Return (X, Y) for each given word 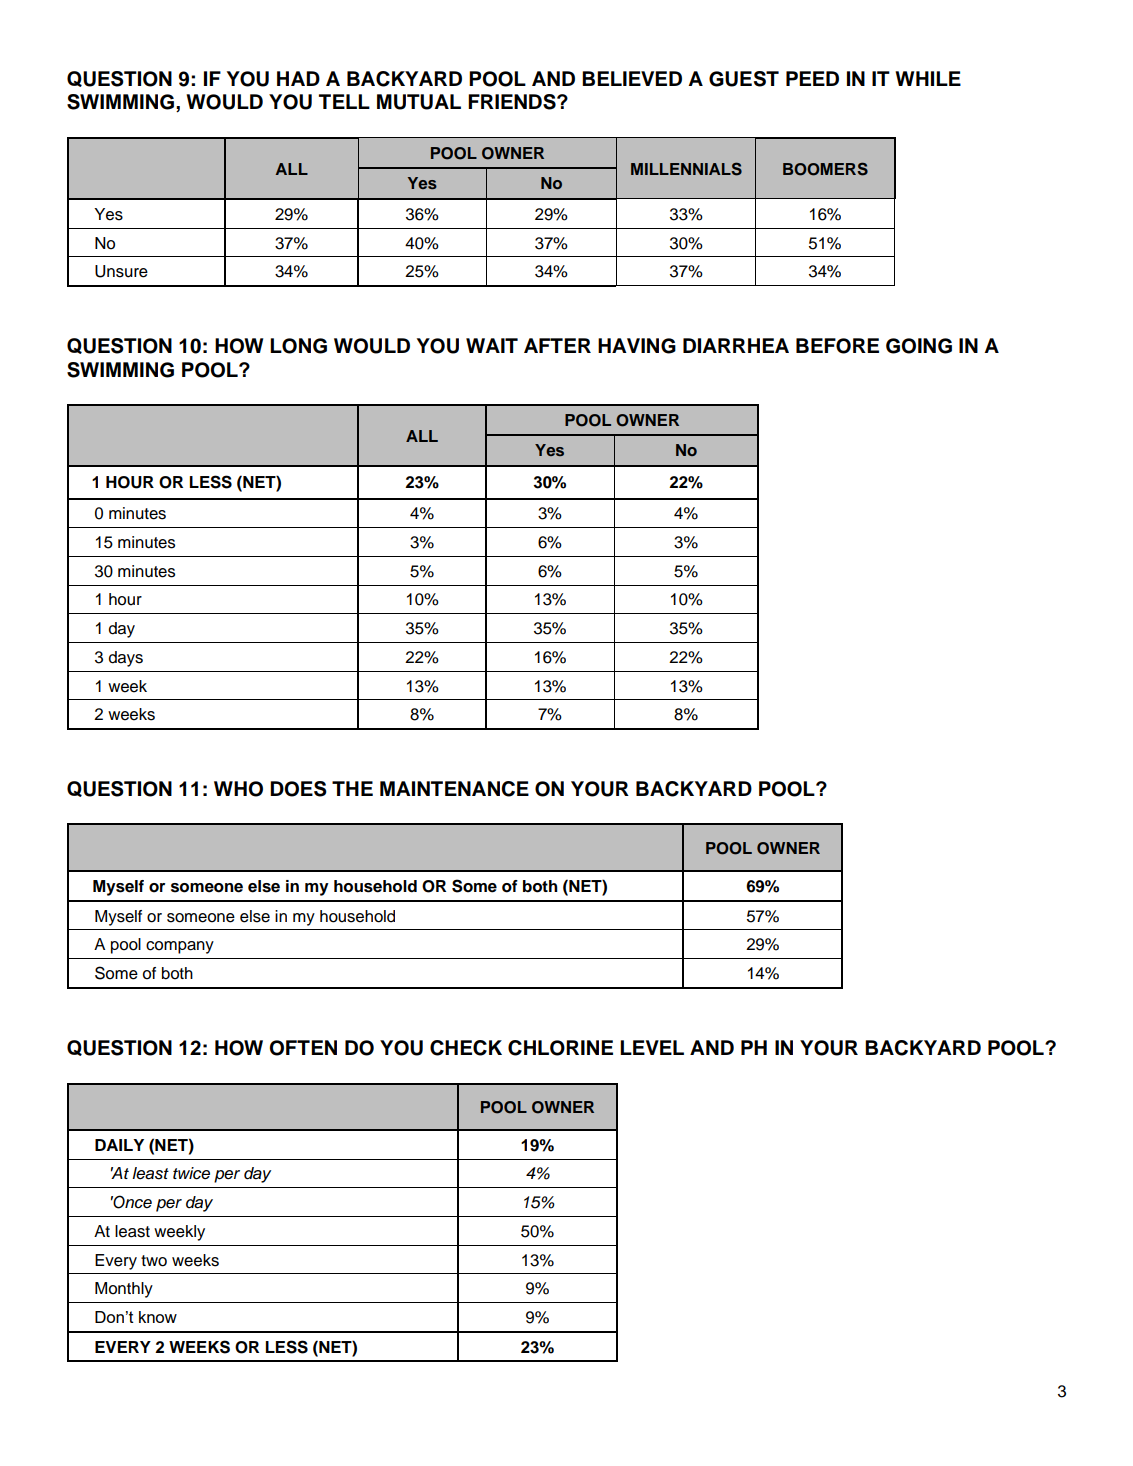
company (180, 947)
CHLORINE (560, 1048)
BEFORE (837, 346)
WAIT (492, 345)
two (154, 1261)
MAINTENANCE (454, 789)
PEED (812, 78)
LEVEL (652, 1047)
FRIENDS (513, 102)
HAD (298, 78)
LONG (298, 346)
